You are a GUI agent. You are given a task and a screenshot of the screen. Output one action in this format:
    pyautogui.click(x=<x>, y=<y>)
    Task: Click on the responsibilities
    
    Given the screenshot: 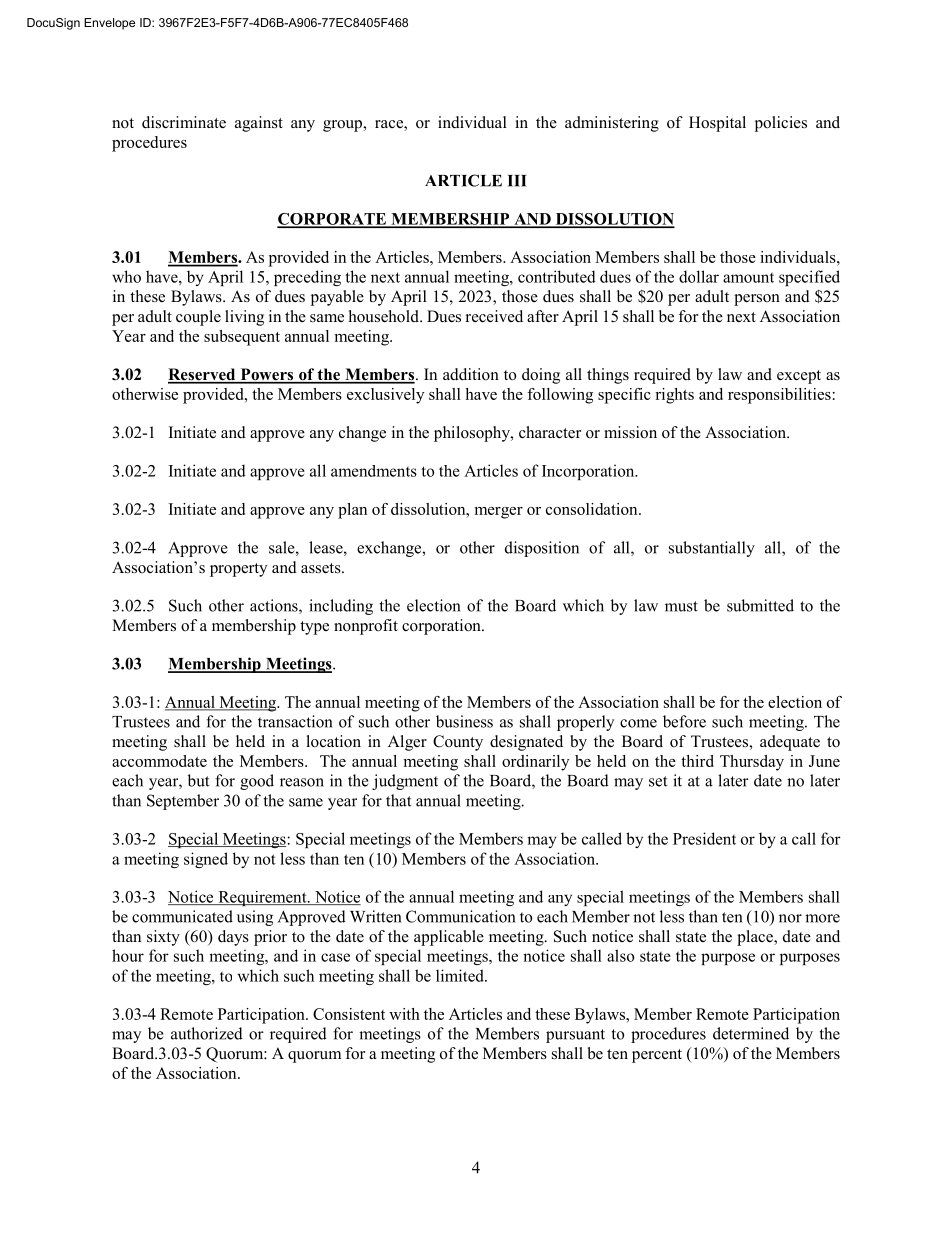 What is the action you would take?
    pyautogui.click(x=779, y=396)
